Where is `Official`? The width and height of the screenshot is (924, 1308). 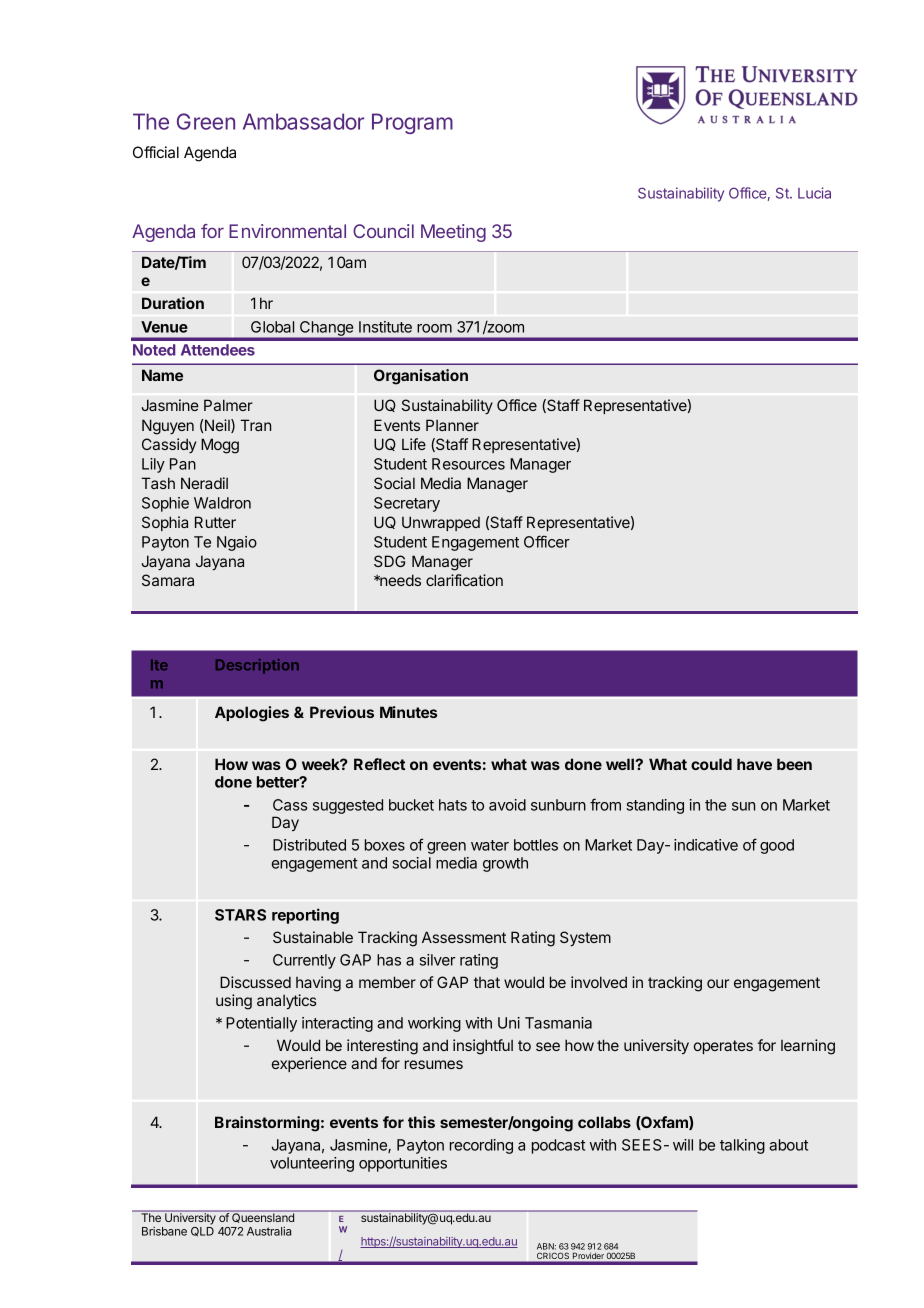
Official is located at coordinates (156, 152).
